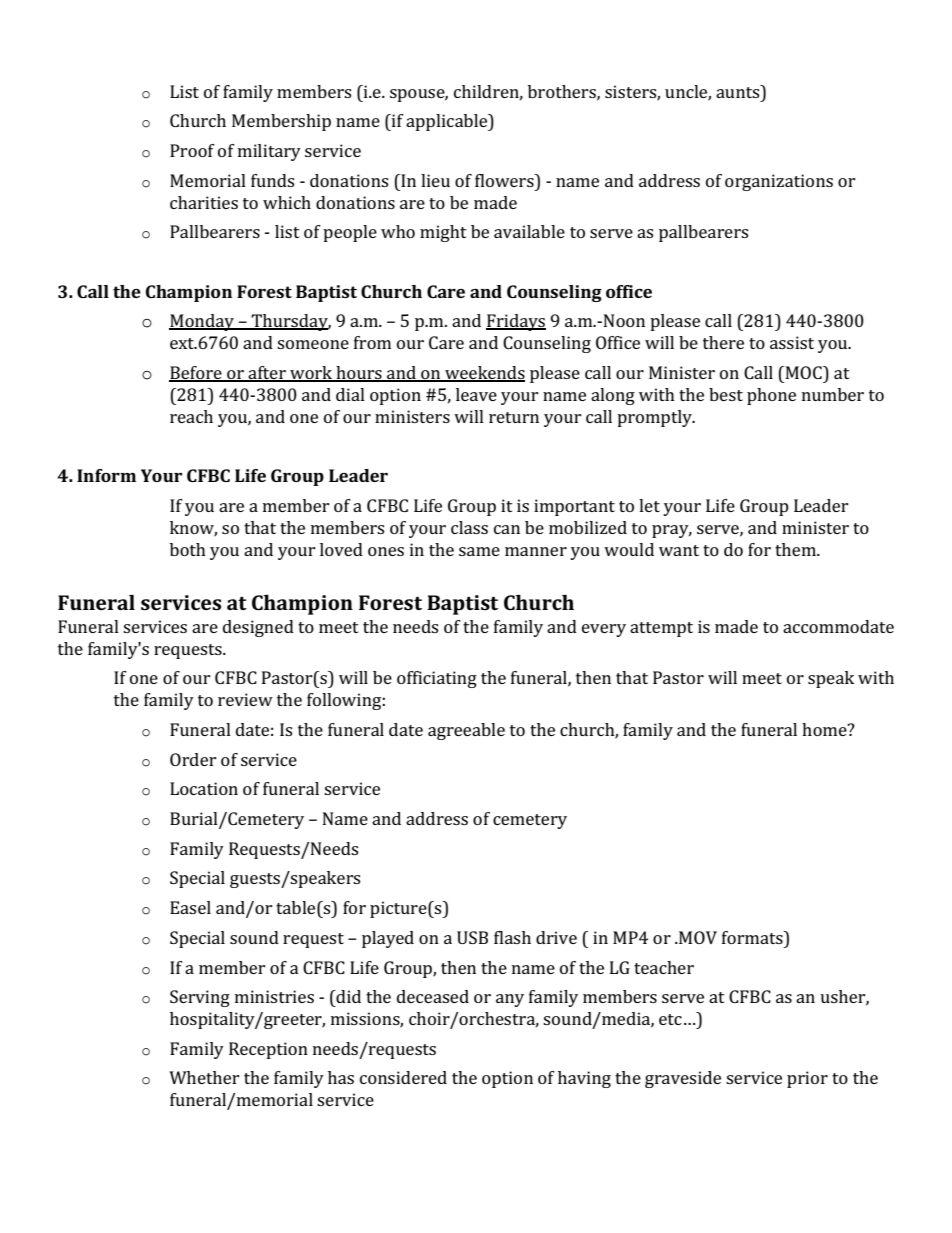 The image size is (952, 1233). What do you see at coordinates (204, 1077) in the screenshot?
I see `Whether` at bounding box center [204, 1077].
